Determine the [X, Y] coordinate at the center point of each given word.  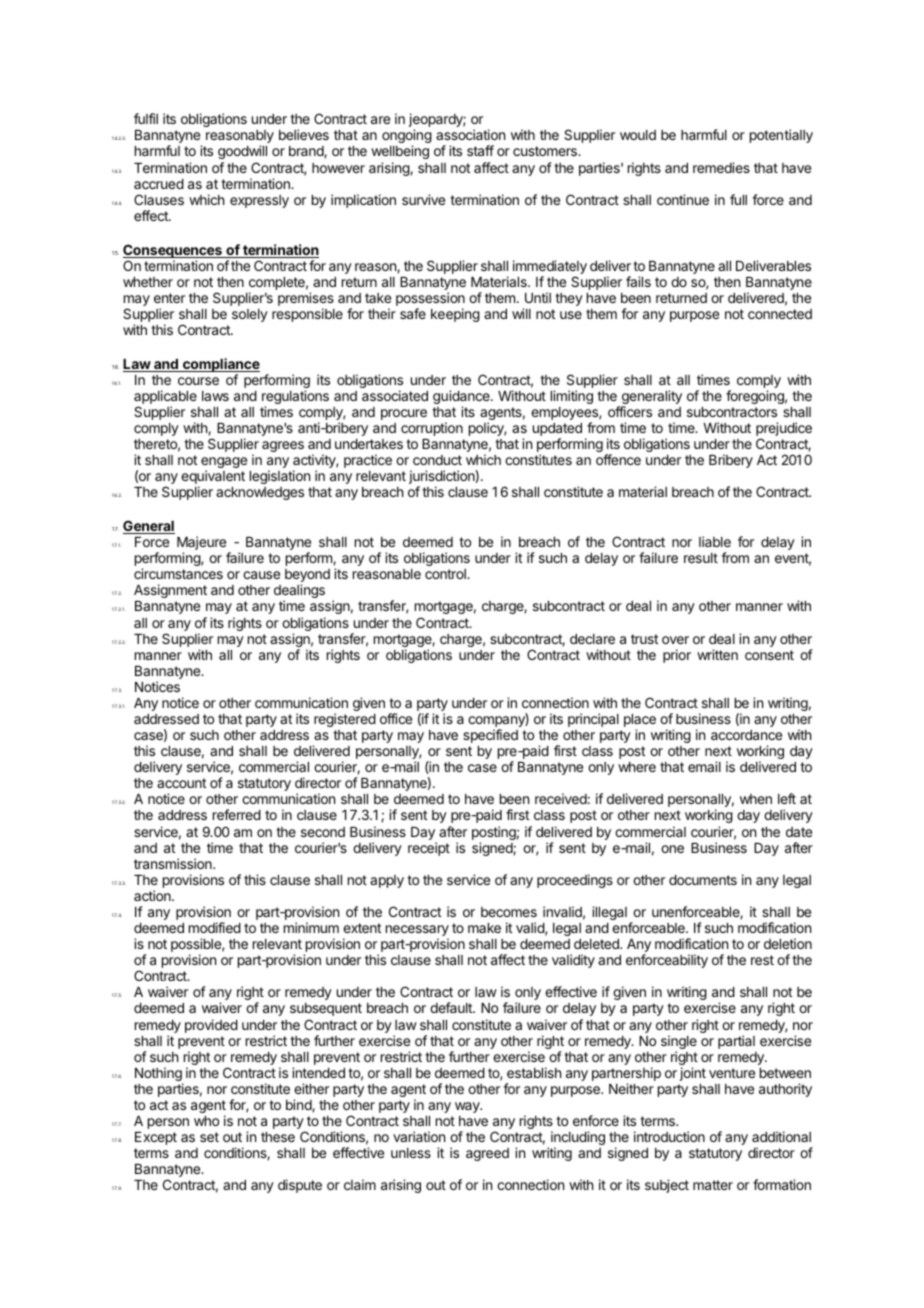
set [209, 1137]
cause [261, 575]
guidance [462, 398]
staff [480, 150]
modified [215, 927]
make [484, 928]
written [717, 654]
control [446, 574]
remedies [721, 167]
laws [215, 396]
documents [703, 880]
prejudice [784, 430]
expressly [259, 201]
